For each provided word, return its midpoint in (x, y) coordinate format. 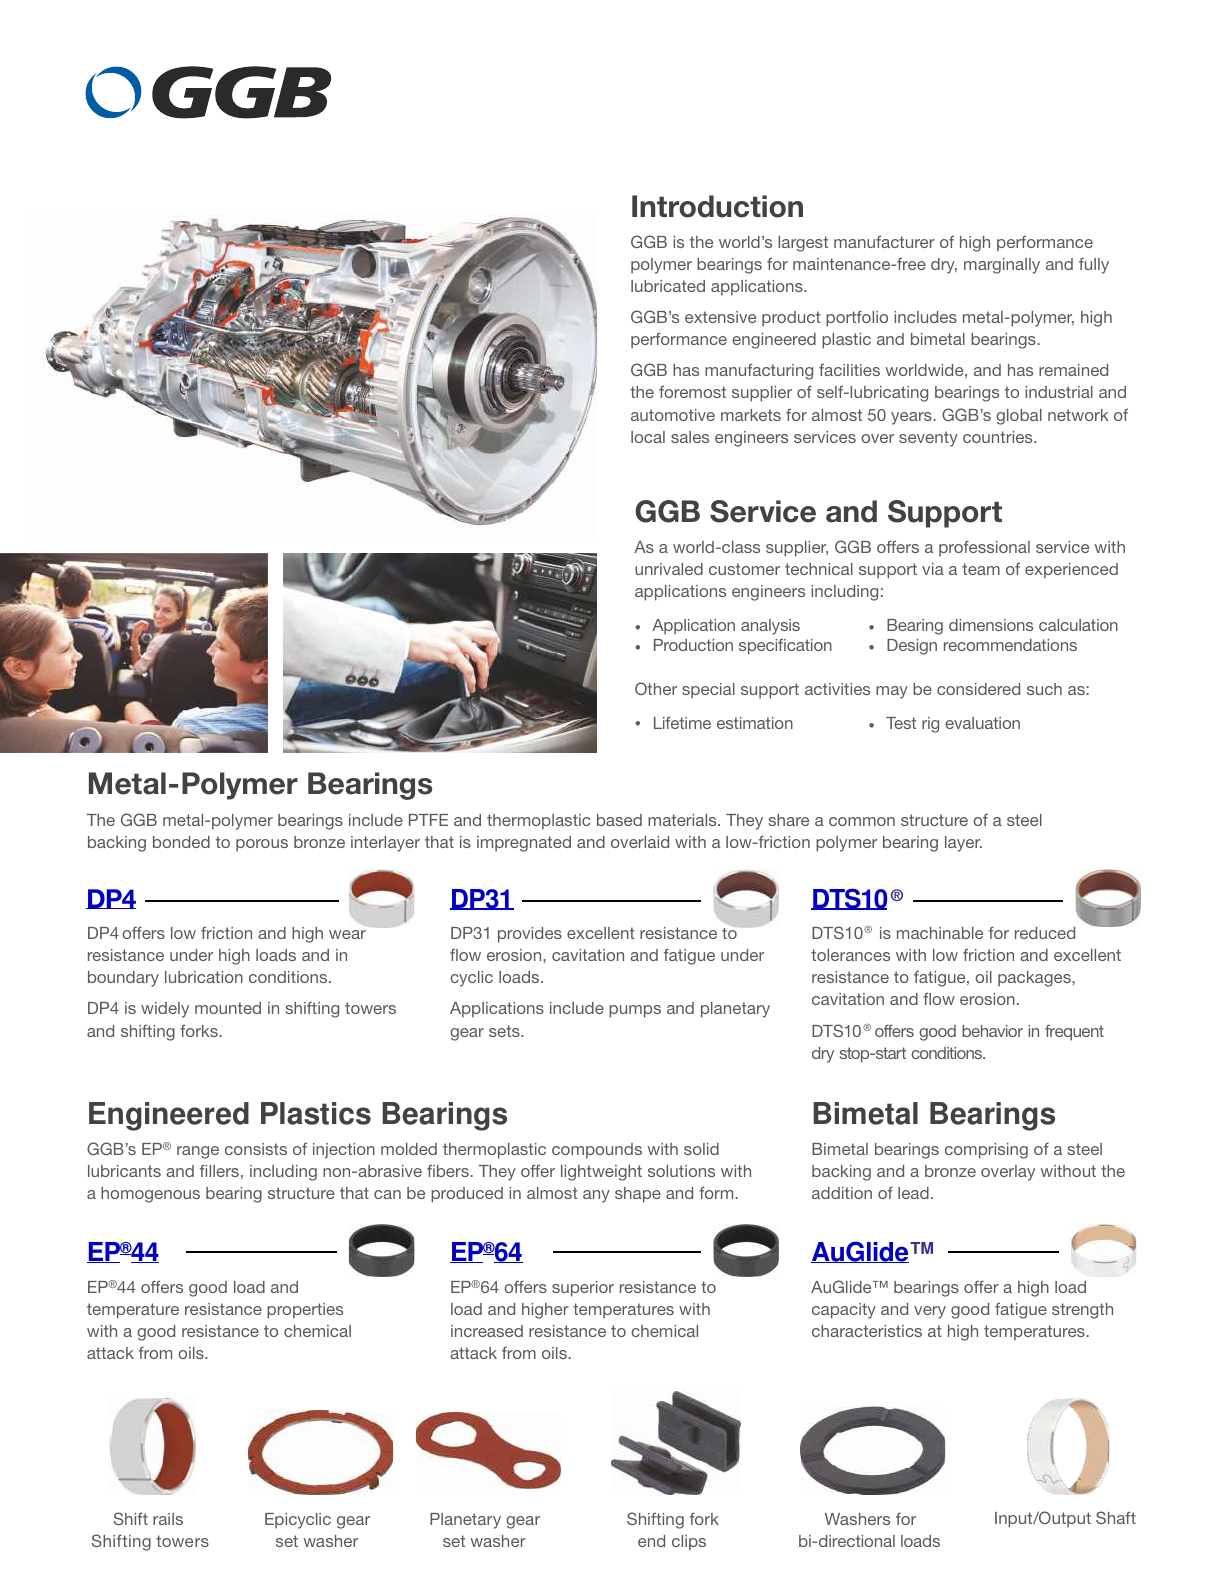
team (981, 569)
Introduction (717, 206)
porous (262, 845)
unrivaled (669, 569)
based (619, 820)
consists (256, 1149)
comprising (986, 1151)
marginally (1002, 266)
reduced (1045, 933)
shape (638, 1195)
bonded (181, 842)
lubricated (668, 286)
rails (168, 1519)
